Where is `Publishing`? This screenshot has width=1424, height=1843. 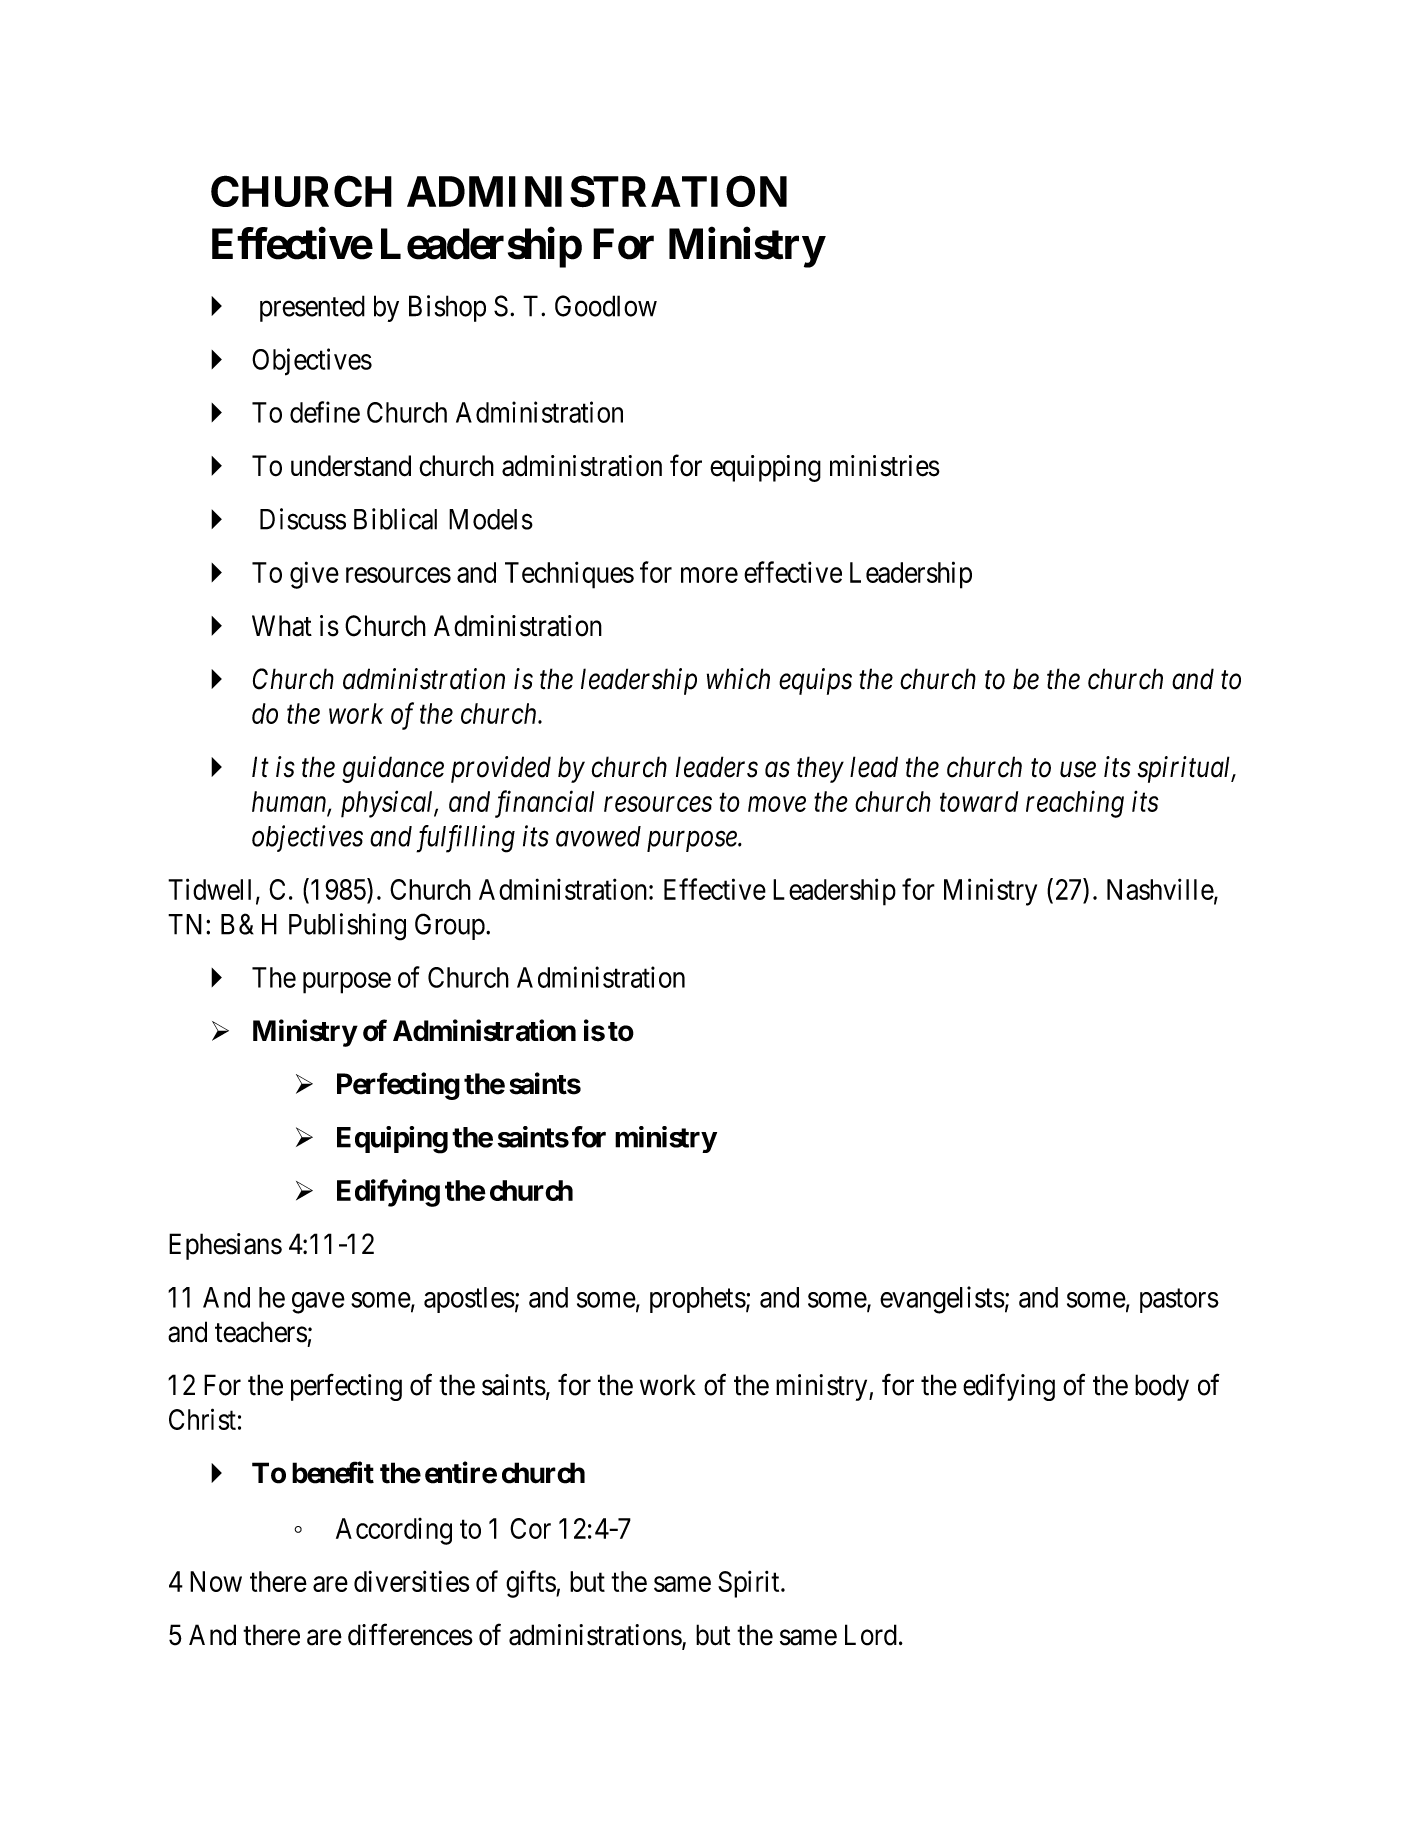
Publishing is located at coordinates (347, 927).
